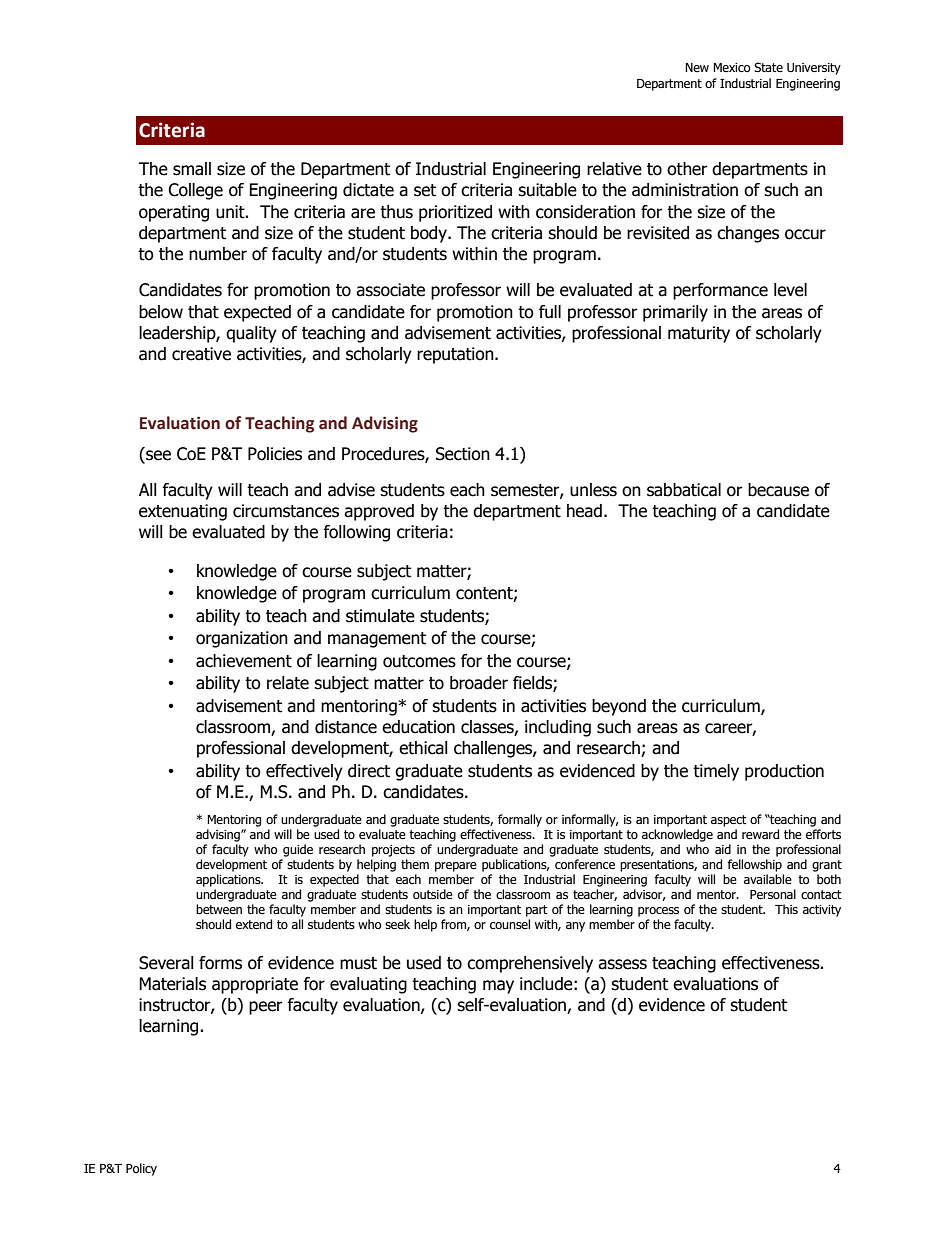  I want to click on set, so click(425, 190).
